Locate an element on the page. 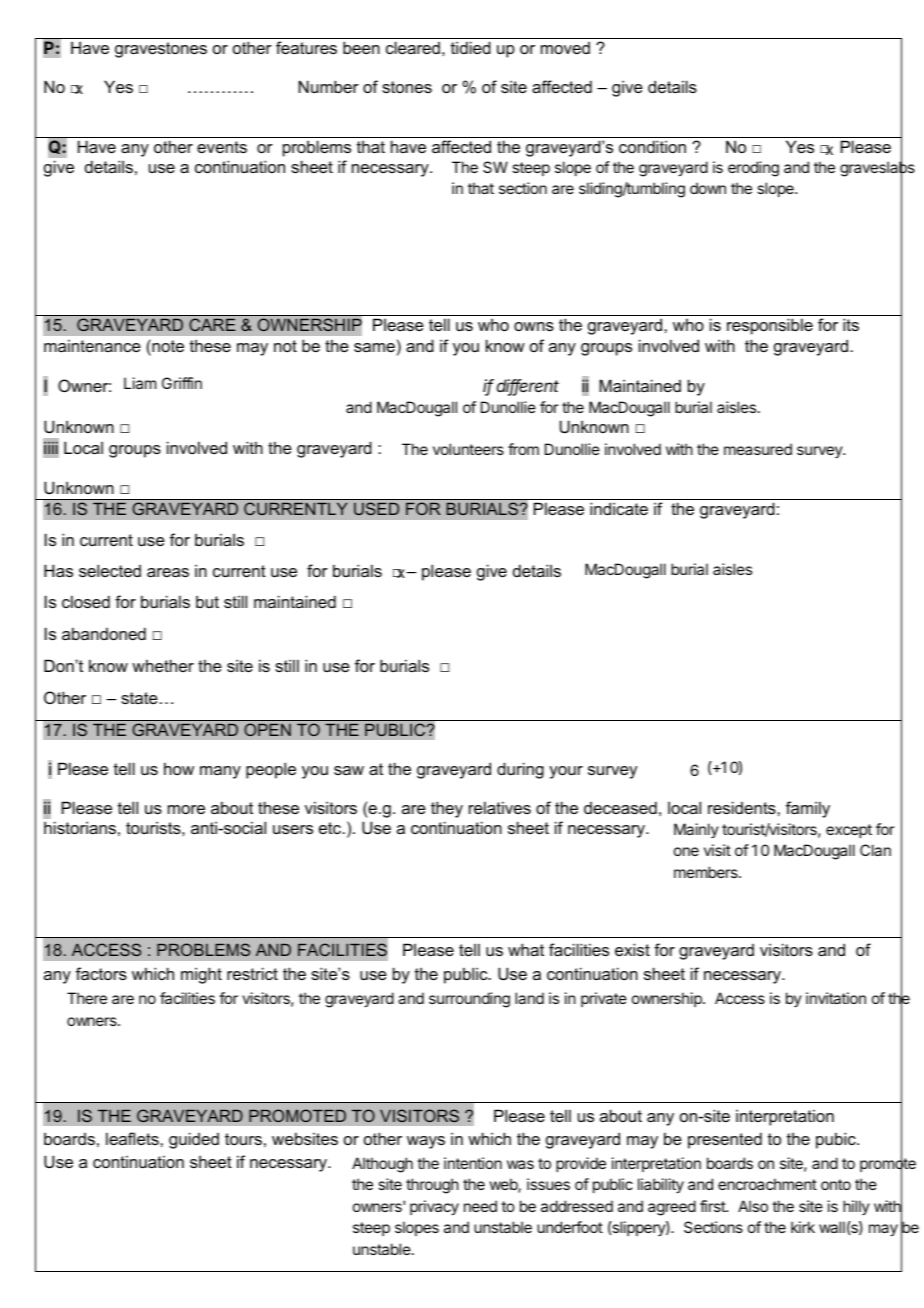 The width and height of the image is (924, 1308). events is located at coordinates (222, 147).
